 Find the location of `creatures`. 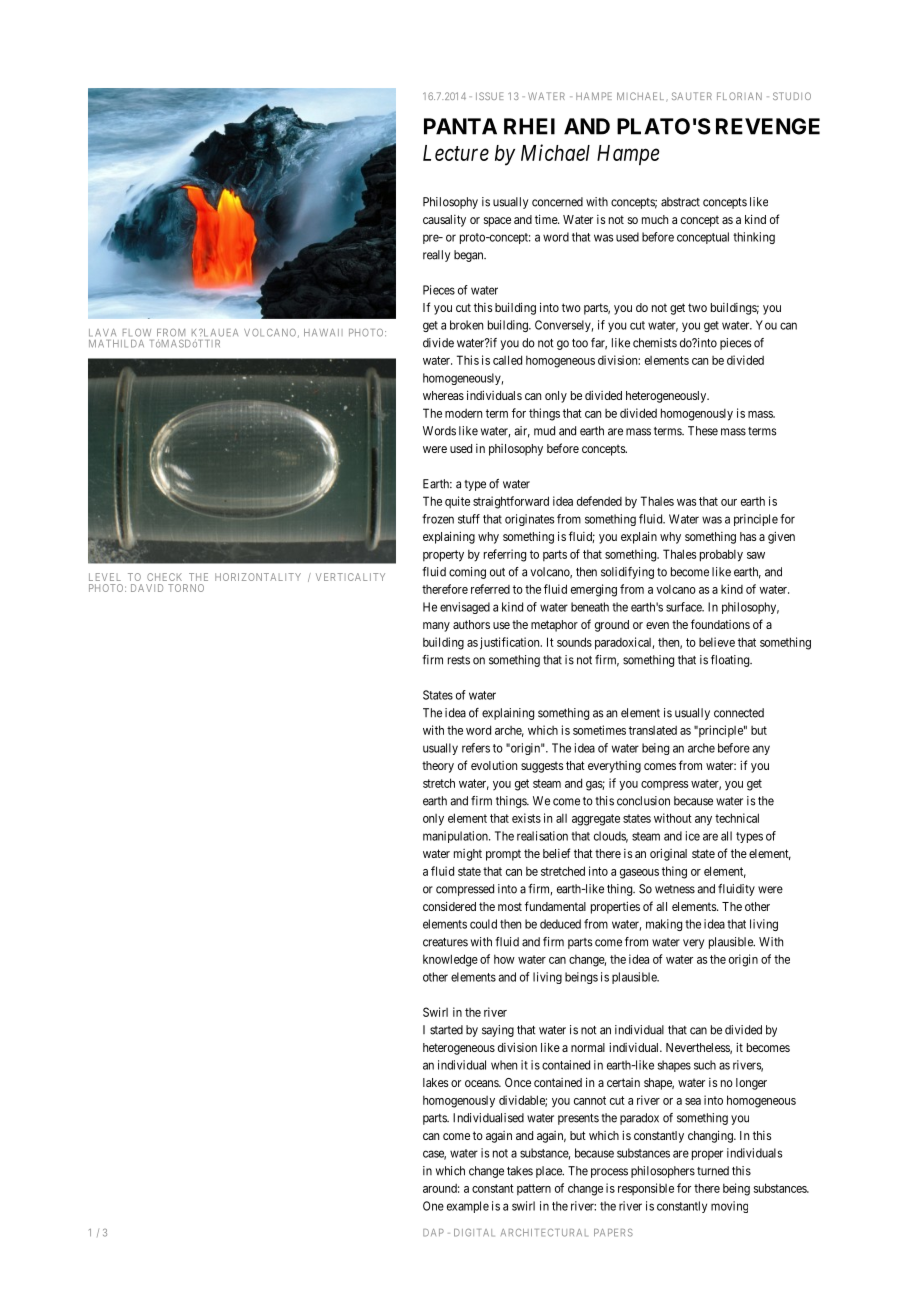

creatures is located at coordinates (445, 942).
